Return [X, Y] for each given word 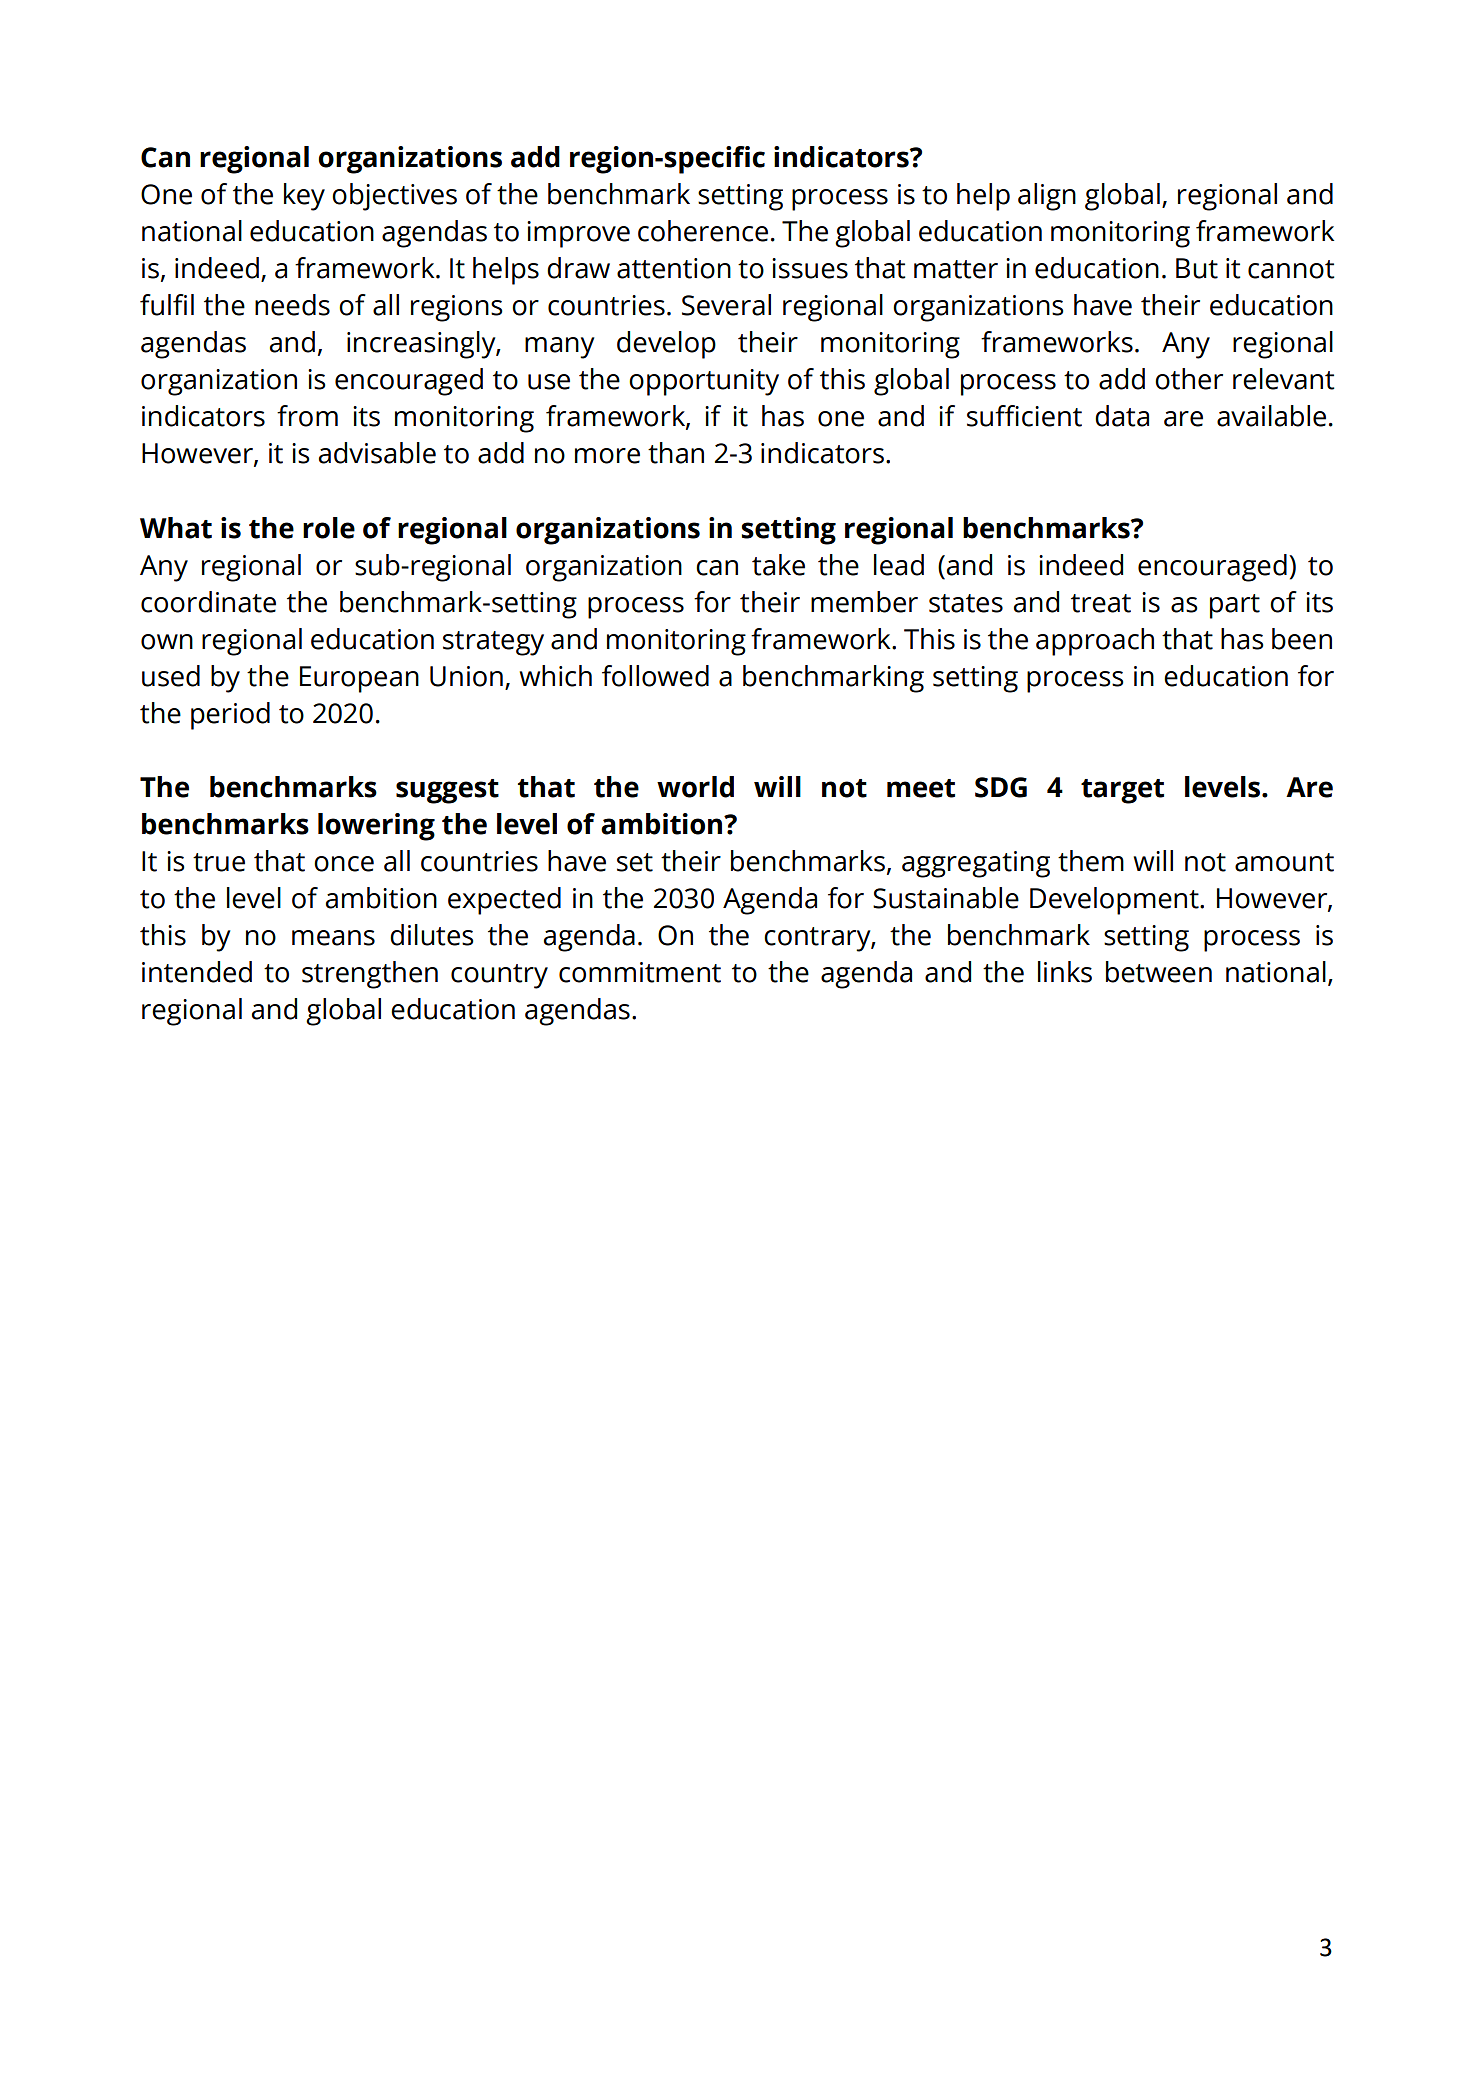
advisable [377, 453]
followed [655, 676]
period [230, 716]
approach [1095, 642]
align [1047, 197]
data [1122, 416]
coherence [703, 231]
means [333, 938]
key [304, 197]
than [676, 453]
